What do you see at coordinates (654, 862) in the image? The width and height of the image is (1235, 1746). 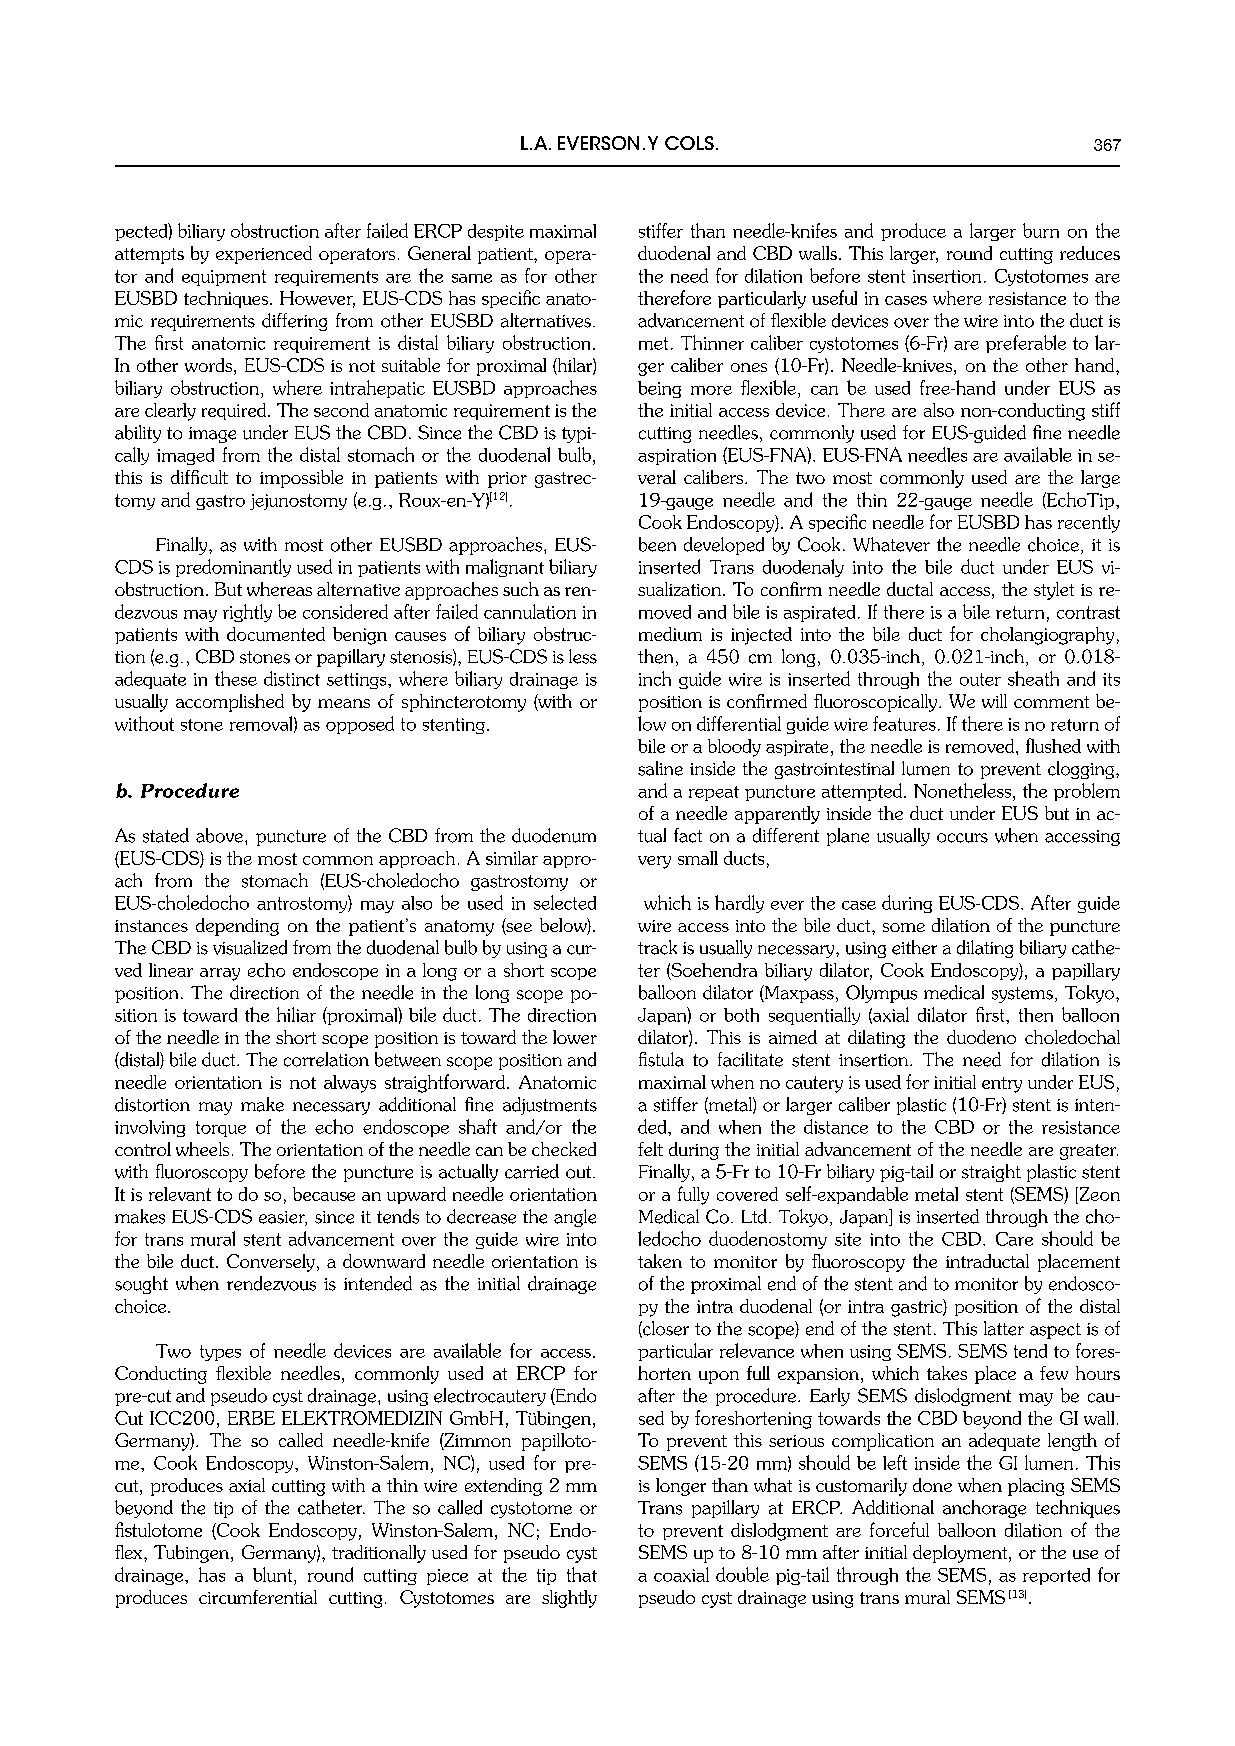 I see `very` at bounding box center [654, 862].
